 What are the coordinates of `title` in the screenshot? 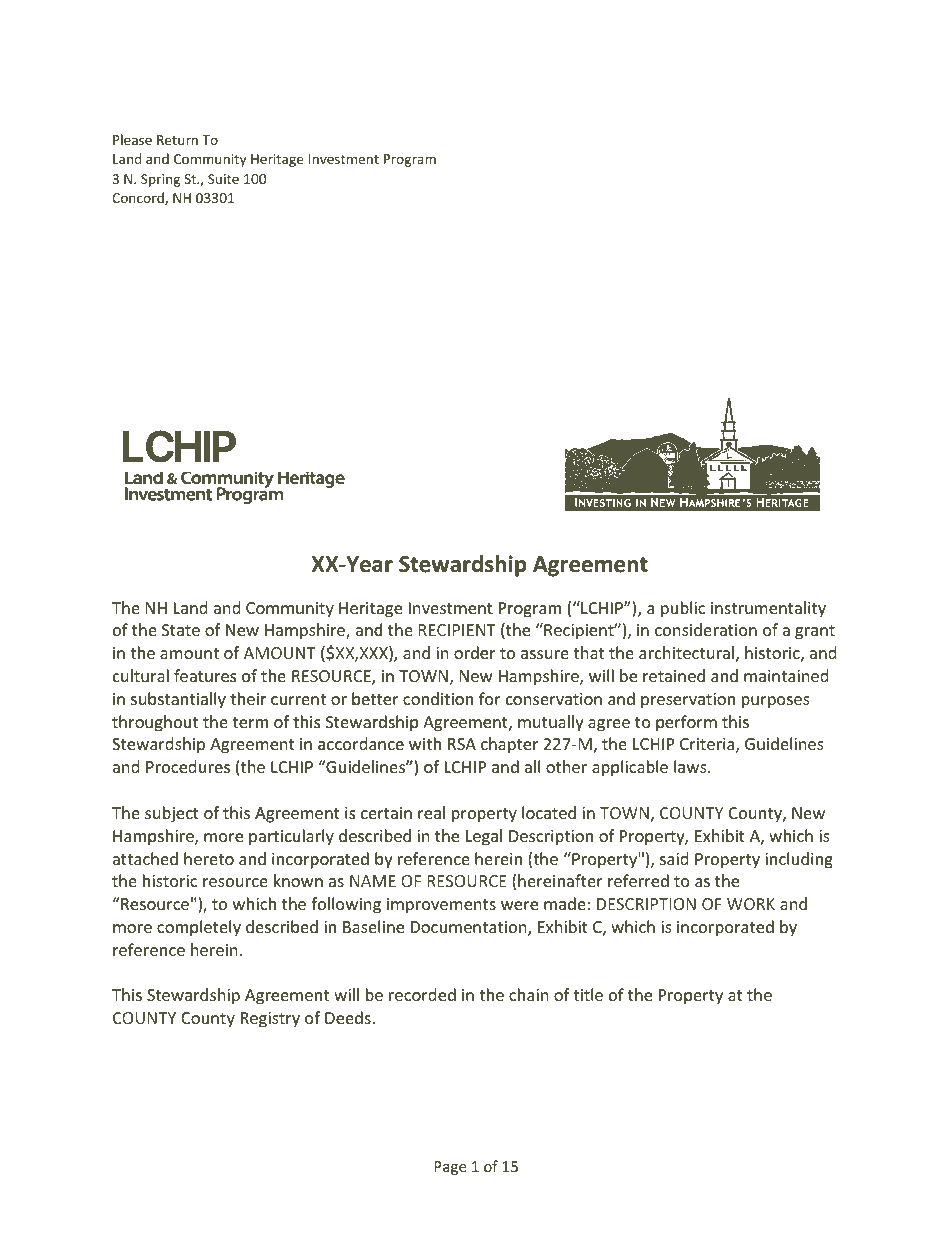 It's located at (588, 994).
